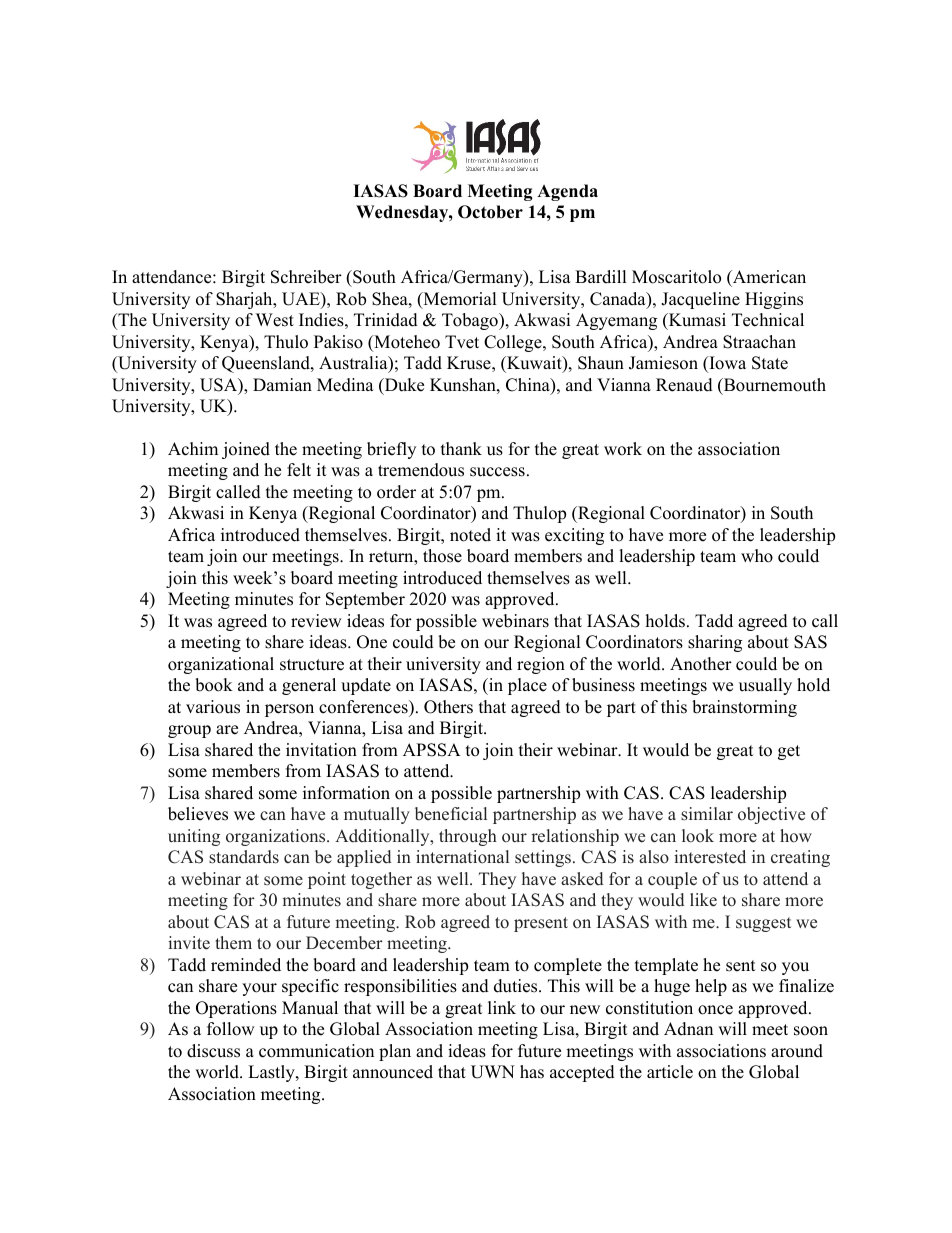 The height and width of the screenshot is (1233, 952). I want to click on October, so click(490, 212).
